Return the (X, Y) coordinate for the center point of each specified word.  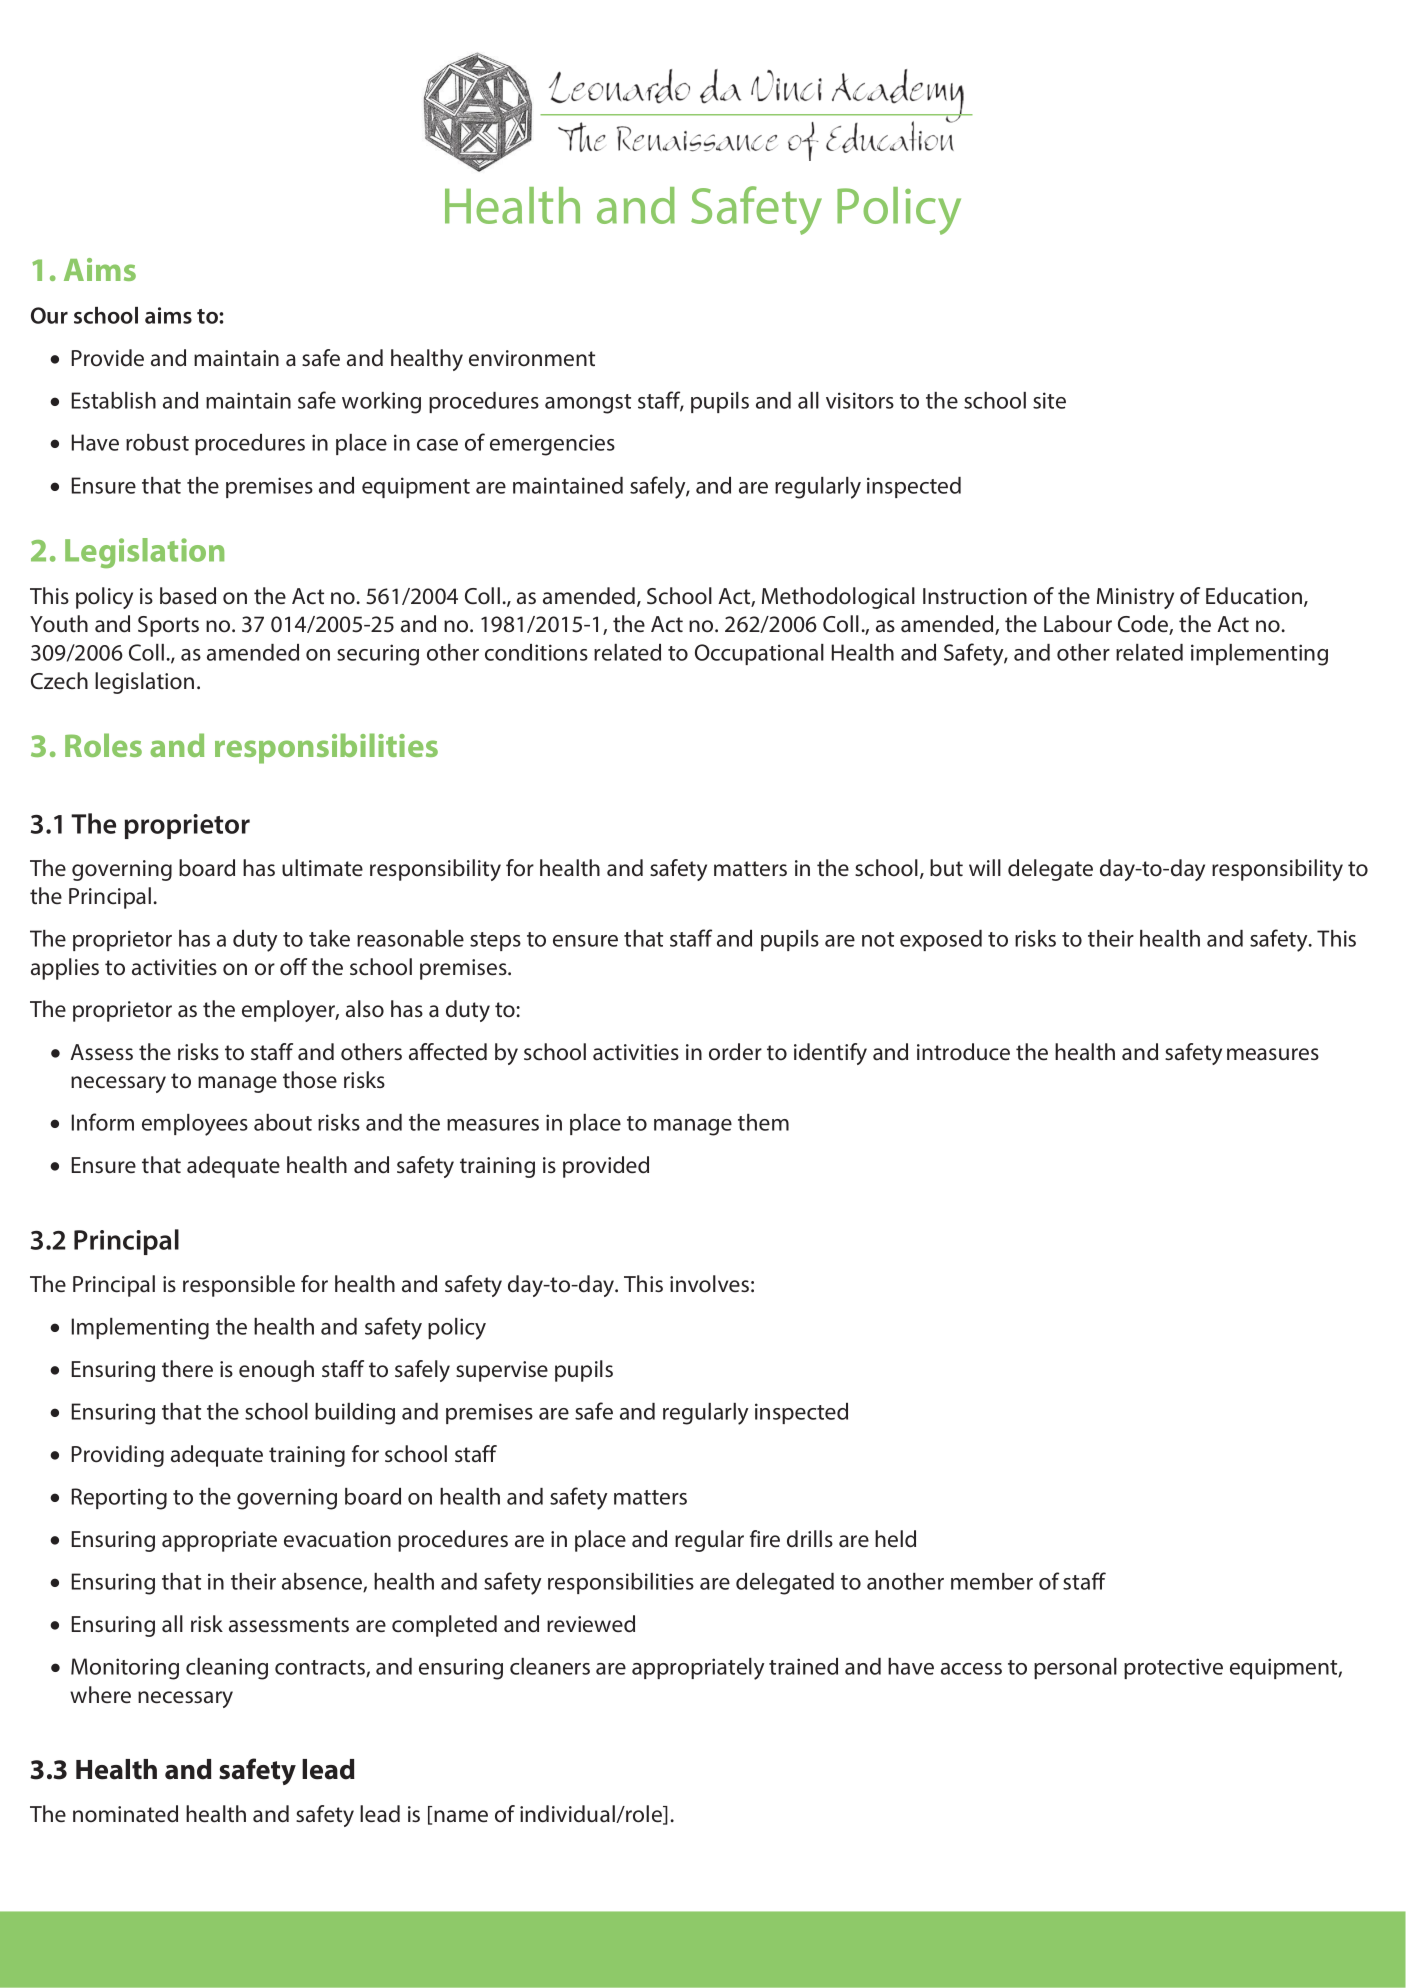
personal (1075, 1668)
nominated (125, 1814)
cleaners (550, 1666)
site (1049, 400)
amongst (588, 404)
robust (157, 442)
